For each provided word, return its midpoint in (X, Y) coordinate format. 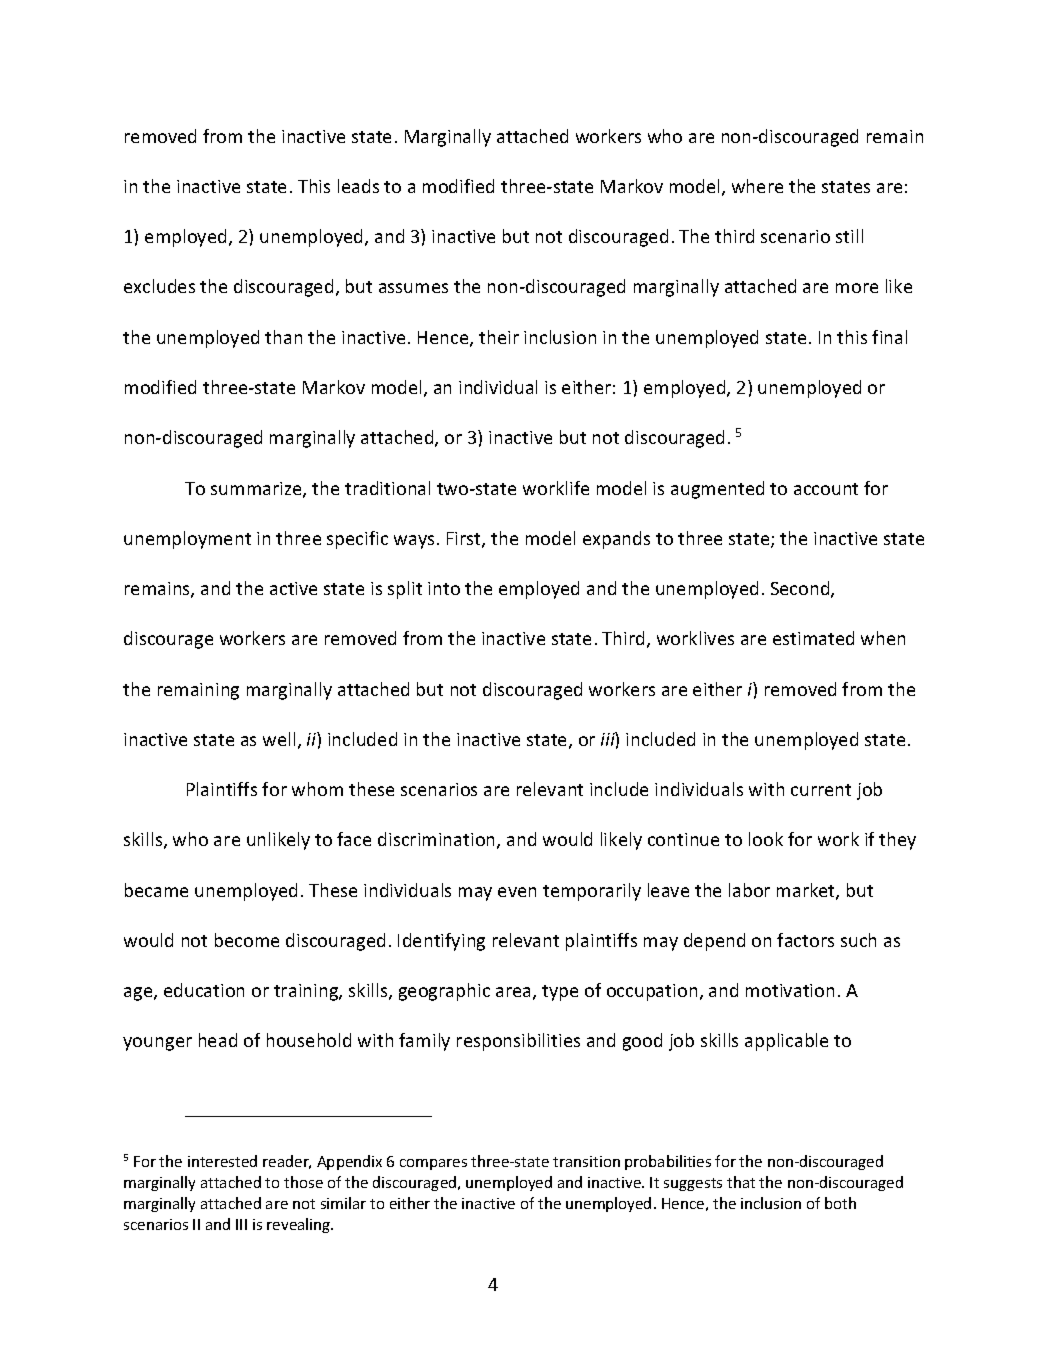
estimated (813, 638)
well (279, 739)
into (444, 588)
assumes (413, 288)
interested (222, 1161)
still (849, 236)
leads (358, 186)
